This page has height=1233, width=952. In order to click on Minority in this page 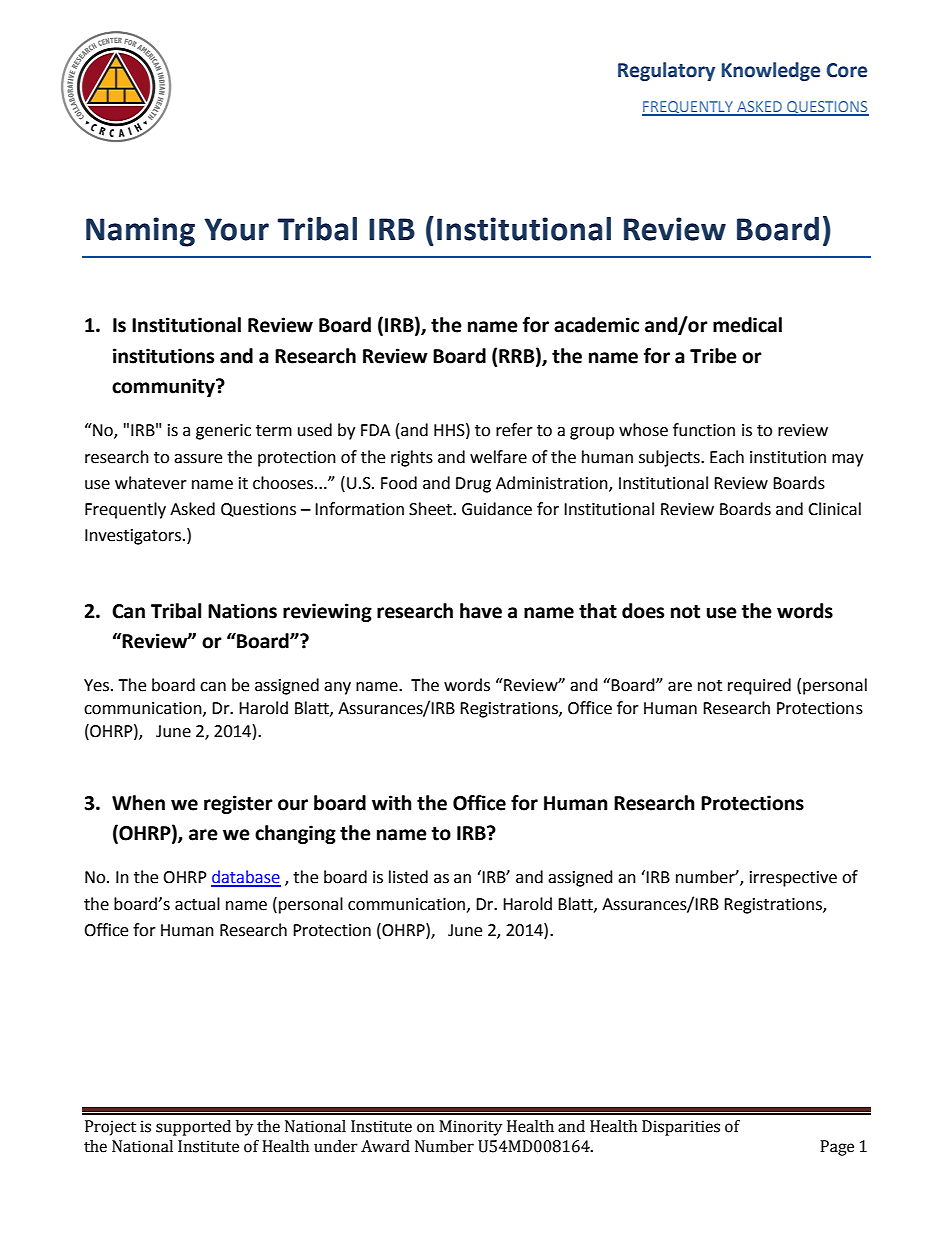, I will do `click(471, 1128)`.
